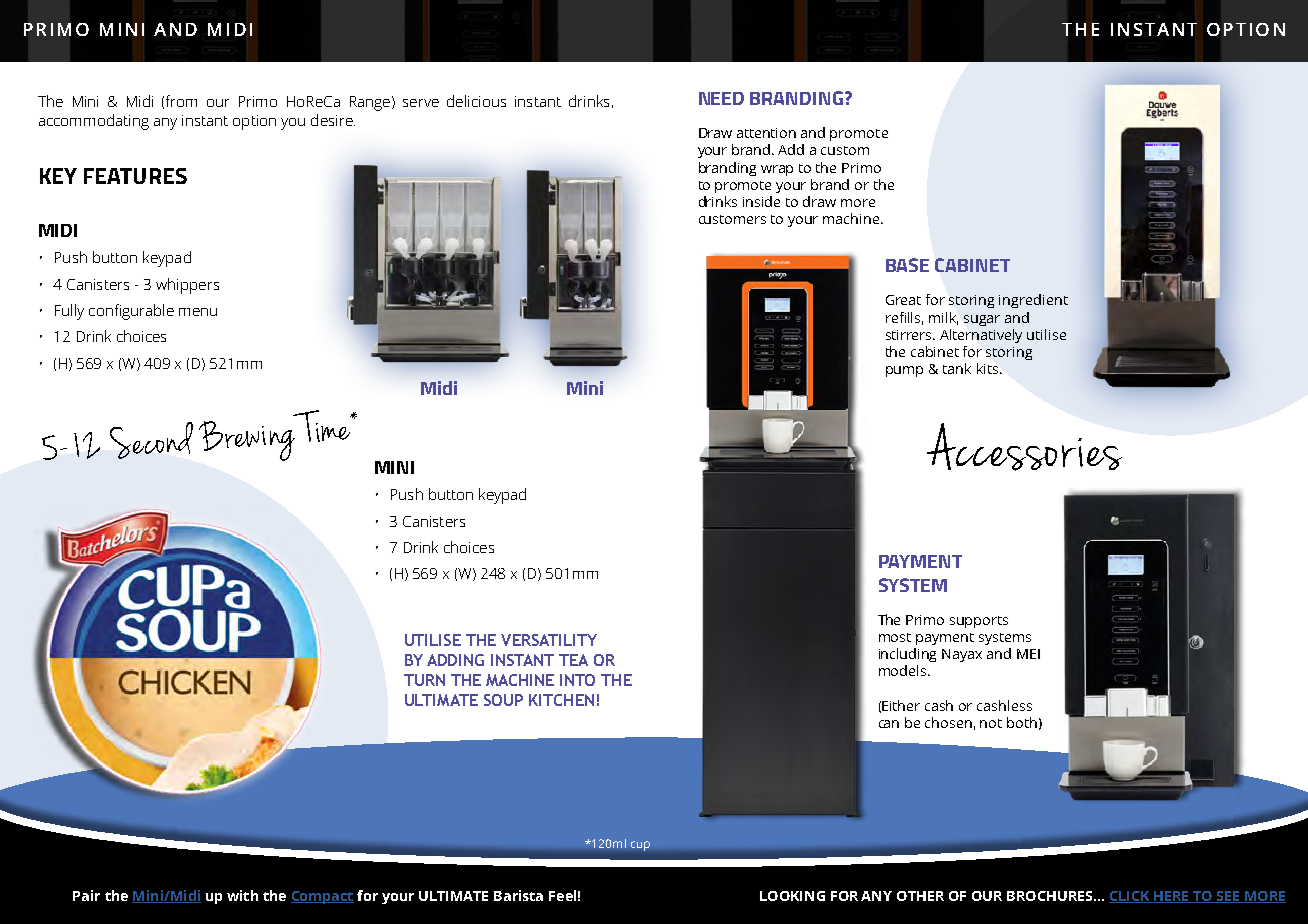 This screenshot has width=1308, height=924. Describe the element at coordinates (322, 897) in the screenshot. I see `Compact` at that location.
